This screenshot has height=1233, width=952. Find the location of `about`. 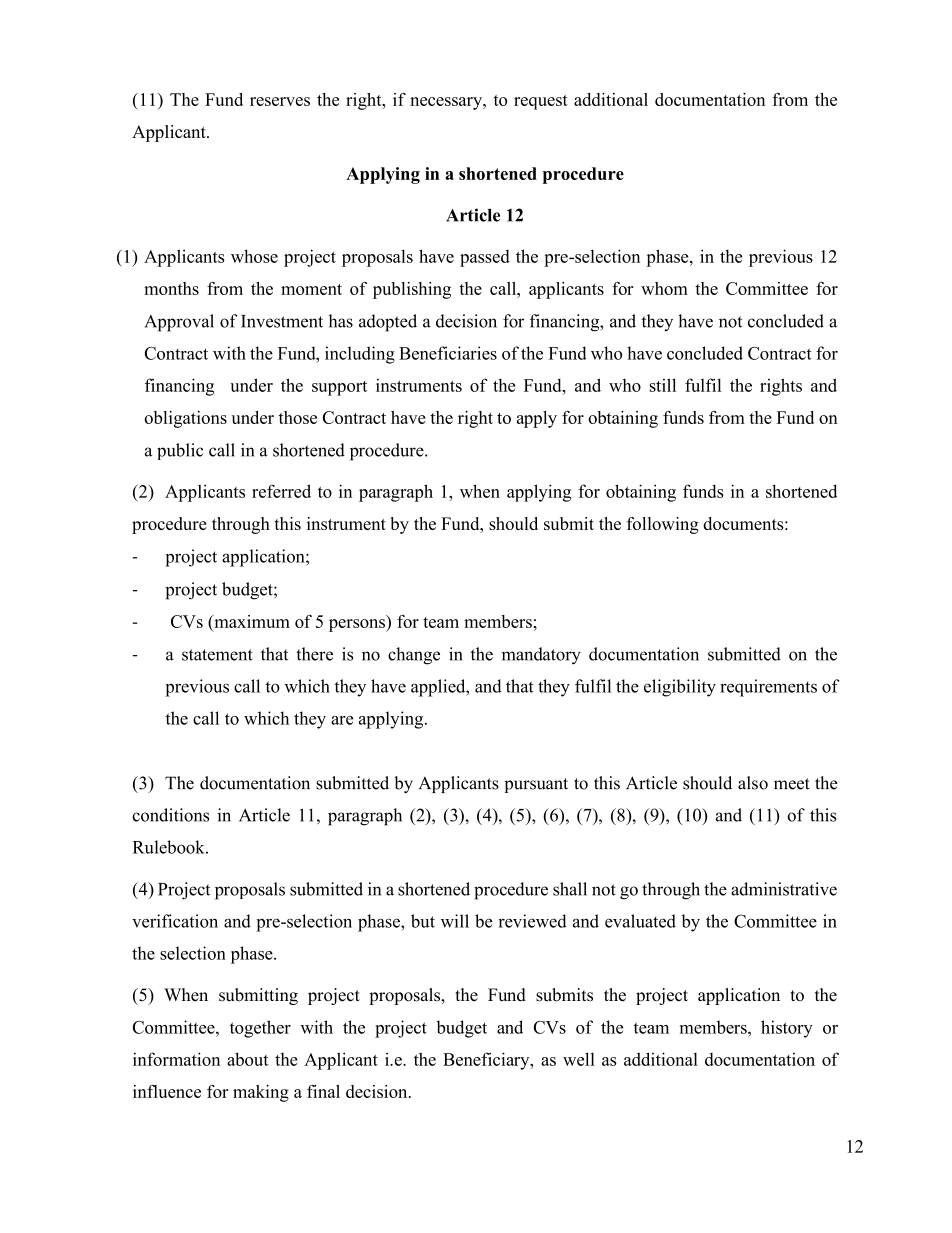

about is located at coordinates (247, 1059).
